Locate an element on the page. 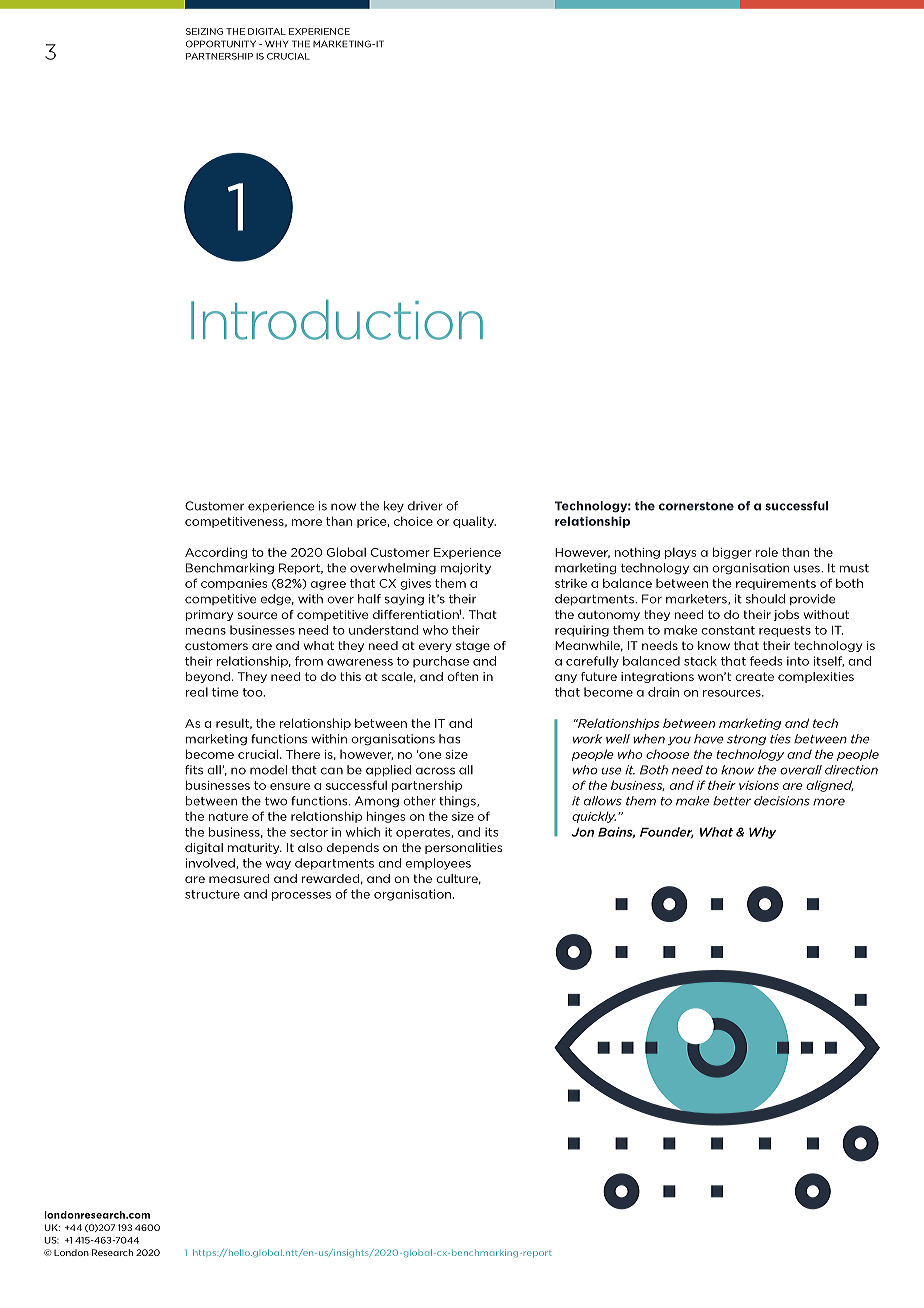  OPPORTUNITY is located at coordinates (221, 44).
